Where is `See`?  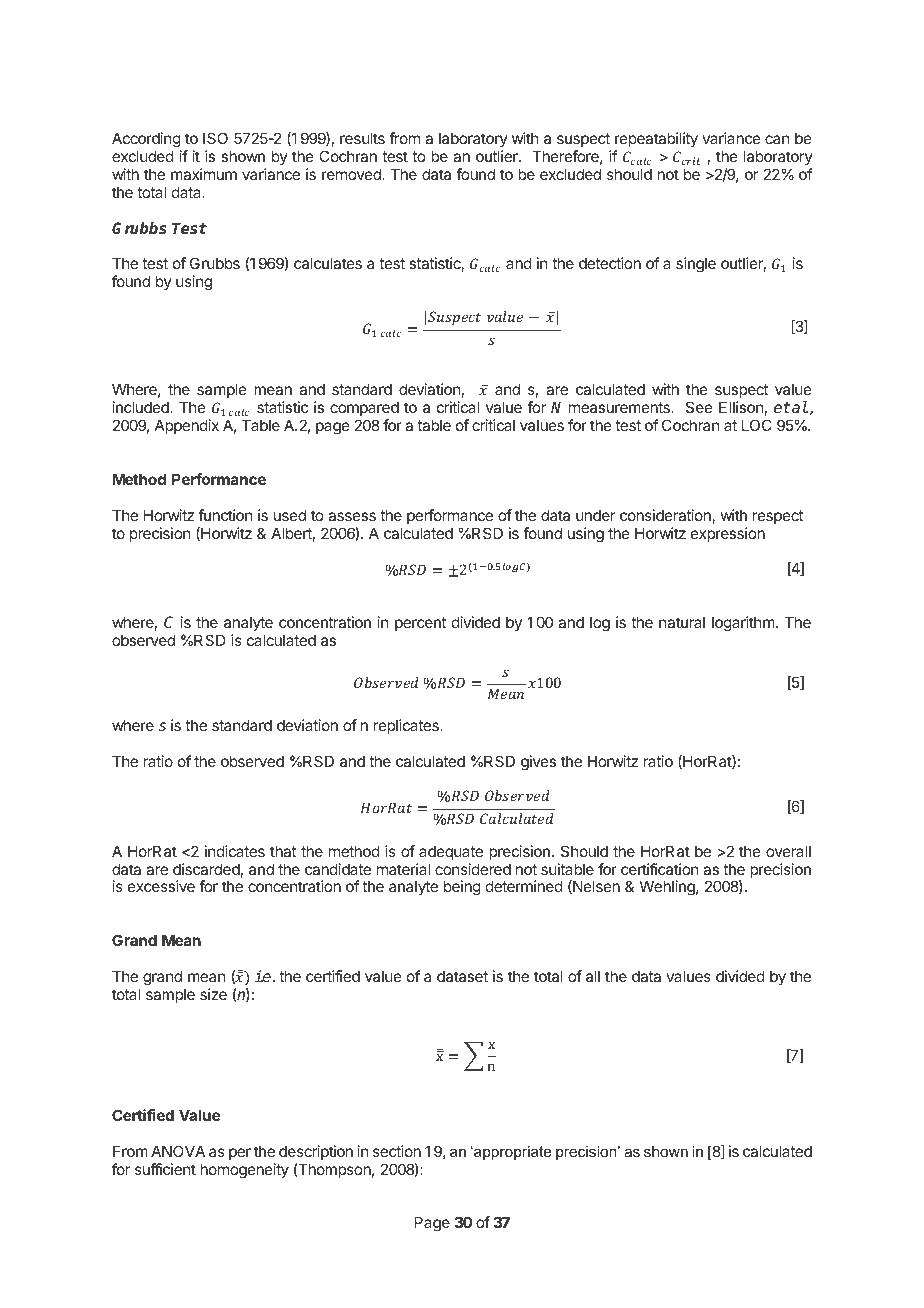 See is located at coordinates (699, 407).
